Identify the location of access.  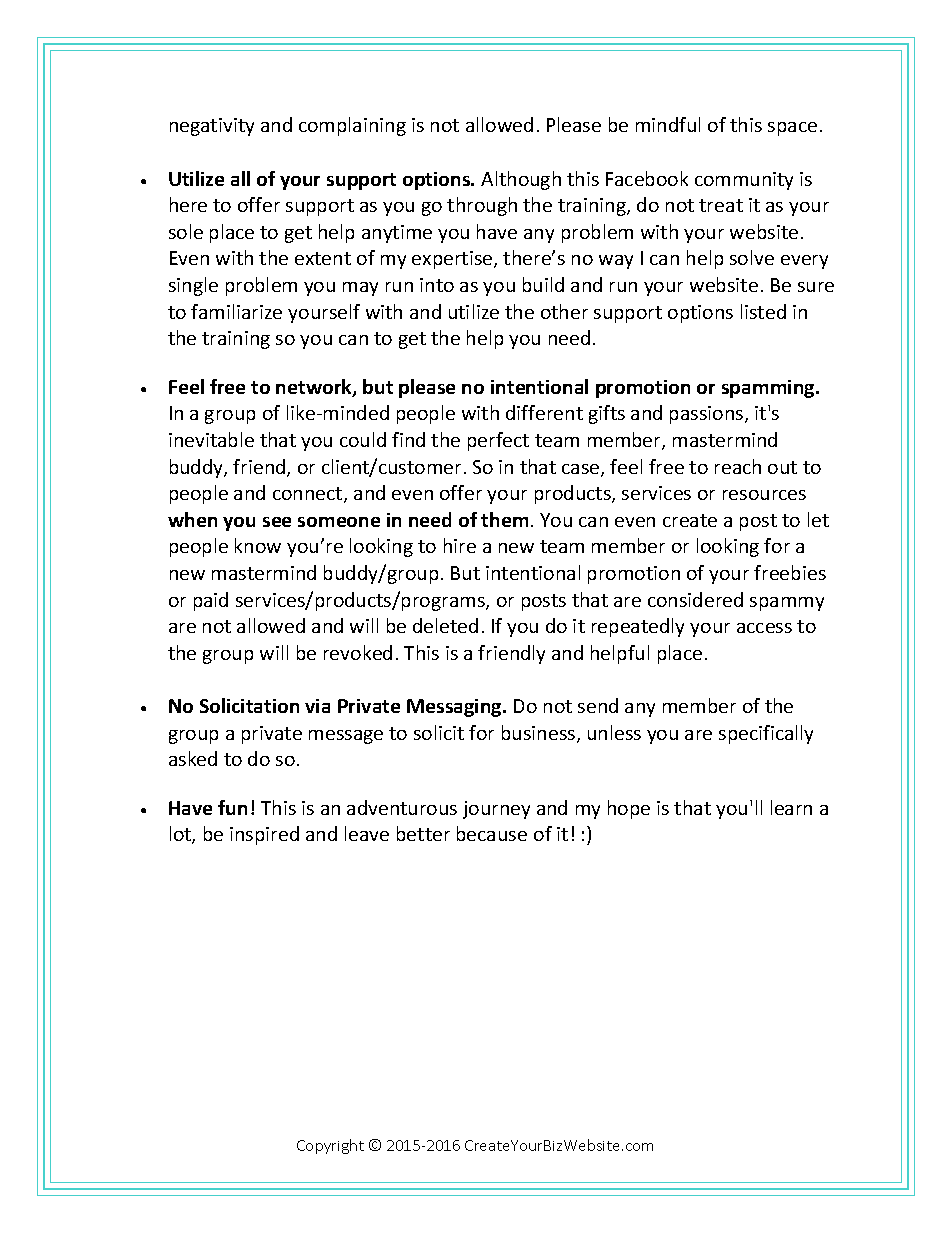
(764, 628).
